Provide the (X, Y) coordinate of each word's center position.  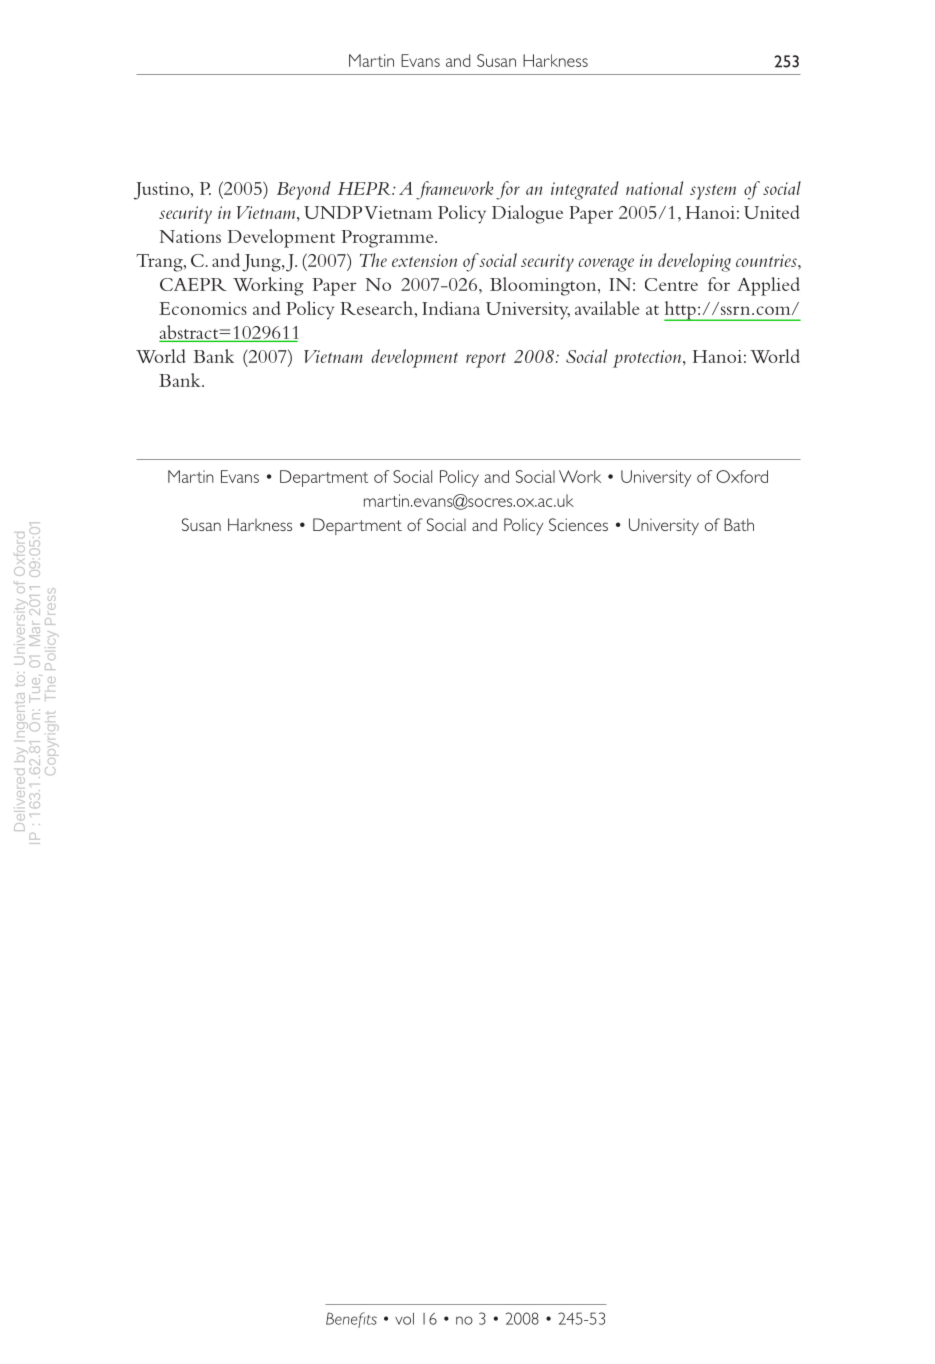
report (486, 360)
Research (376, 308)
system (713, 192)
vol (404, 1318)
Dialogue (527, 214)
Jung (262, 263)
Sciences (578, 524)
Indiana (451, 308)
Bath (739, 524)
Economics (203, 308)
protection (648, 359)
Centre (671, 284)
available (607, 308)
